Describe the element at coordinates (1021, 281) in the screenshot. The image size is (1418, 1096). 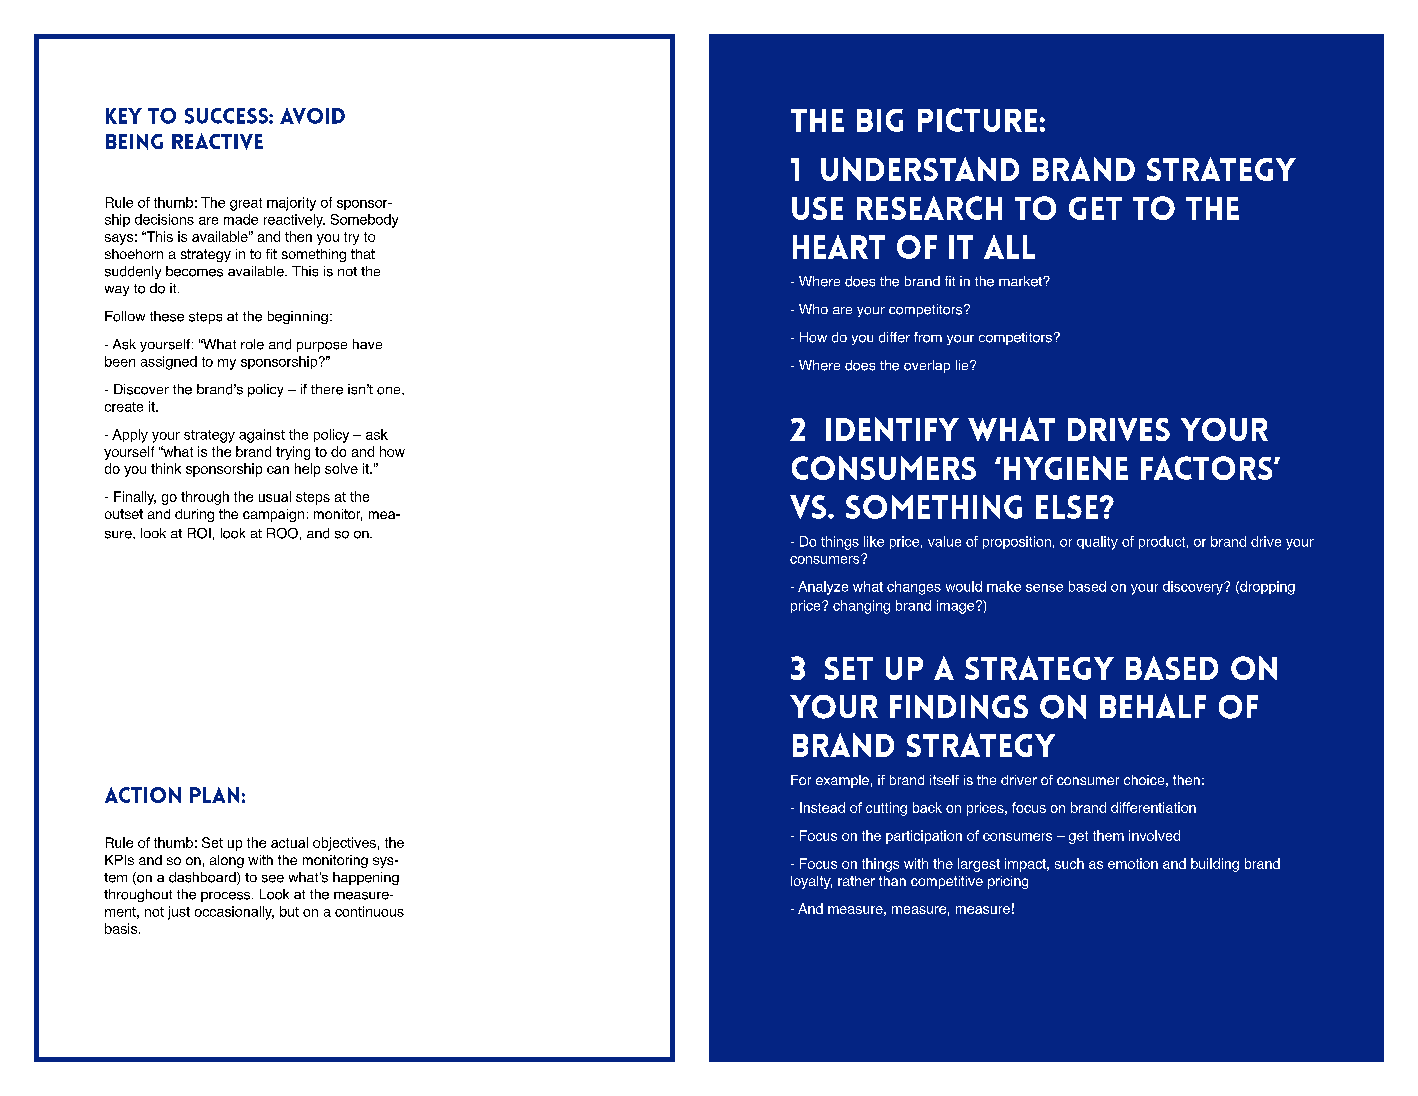
I see `market` at that location.
